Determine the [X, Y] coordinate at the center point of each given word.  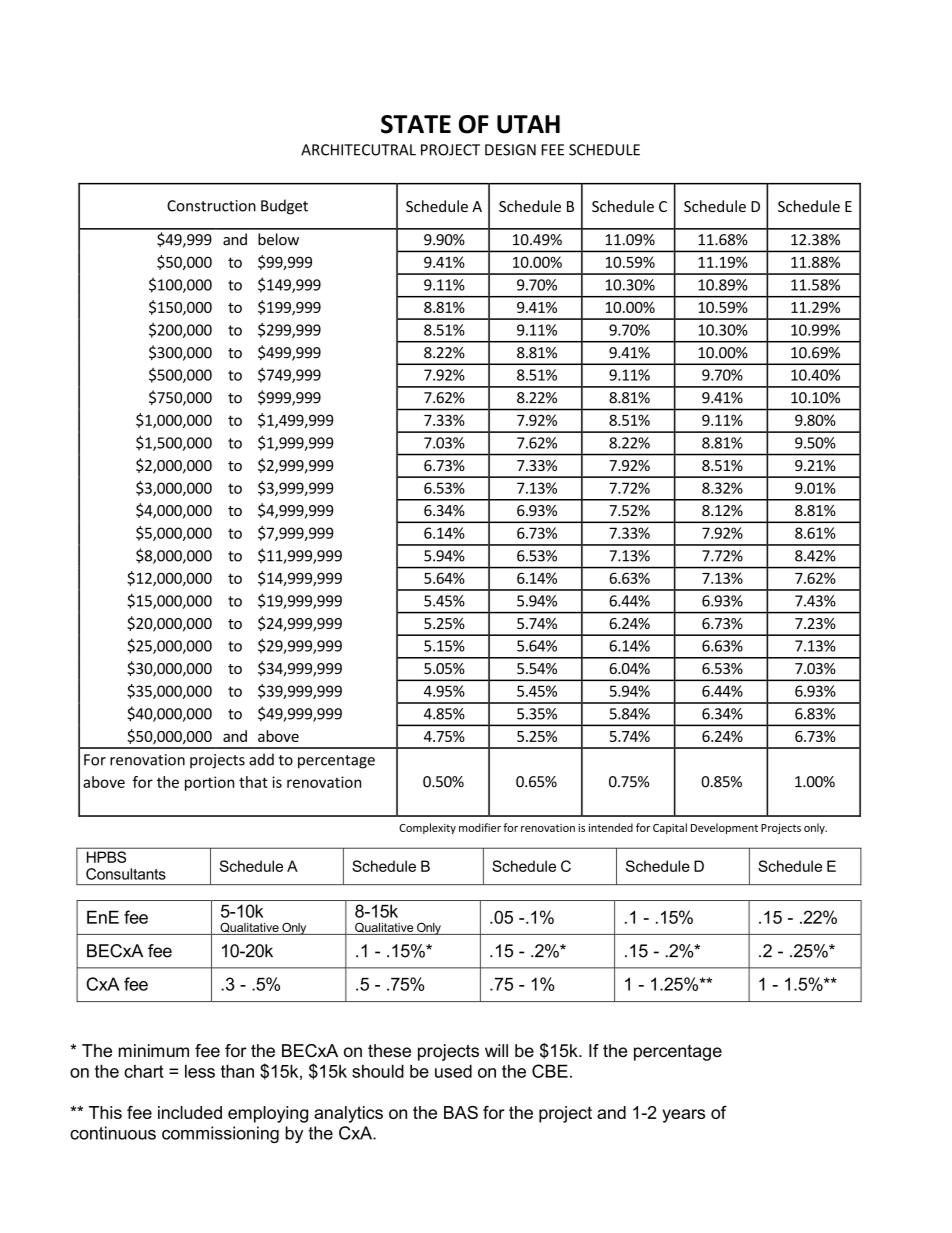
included [190, 1112]
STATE [416, 124]
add [261, 759]
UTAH [528, 124]
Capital [670, 828]
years [683, 1116]
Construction [211, 206]
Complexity [427, 828]
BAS [461, 1112]
